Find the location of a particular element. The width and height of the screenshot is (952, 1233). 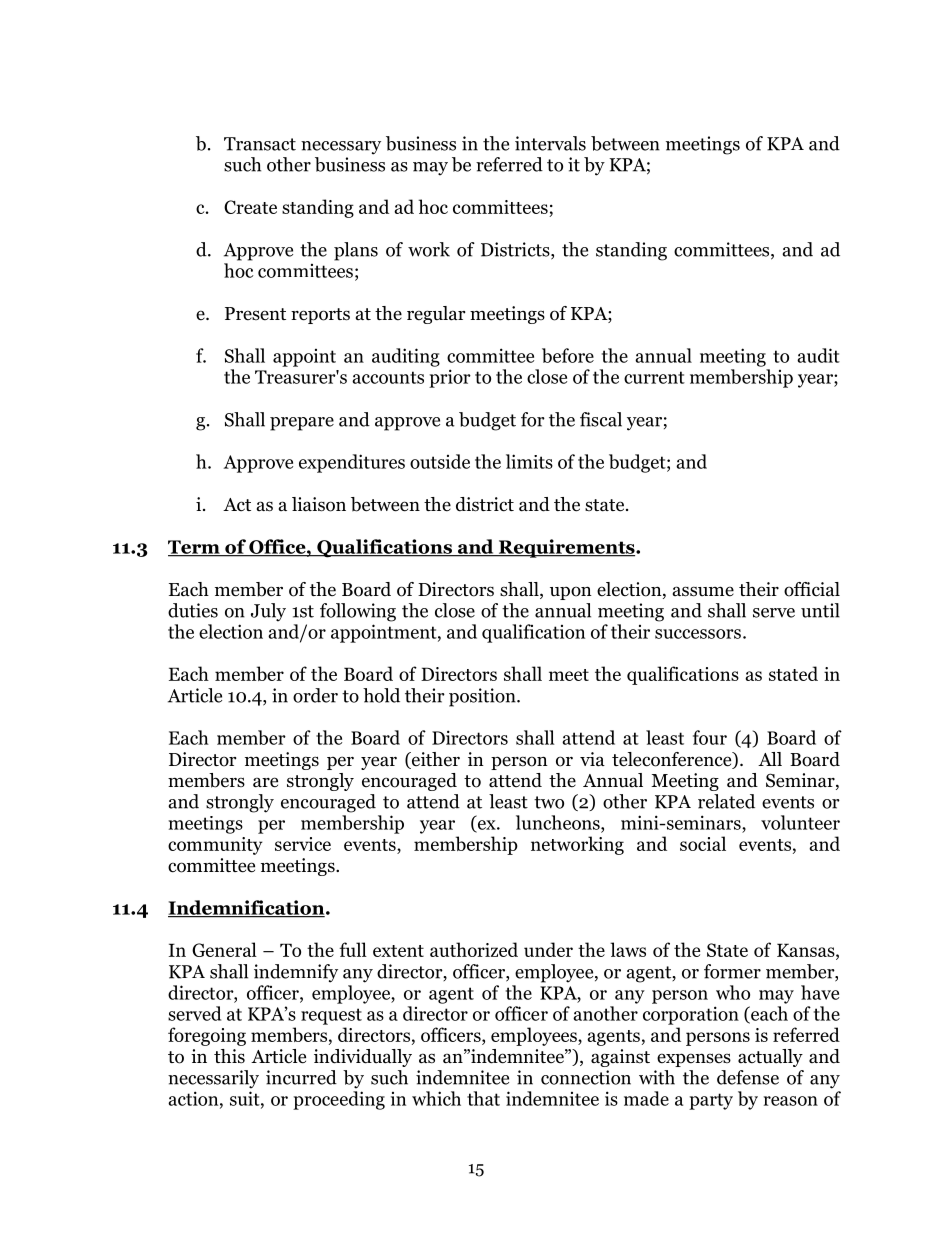

incurred is located at coordinates (301, 1077).
